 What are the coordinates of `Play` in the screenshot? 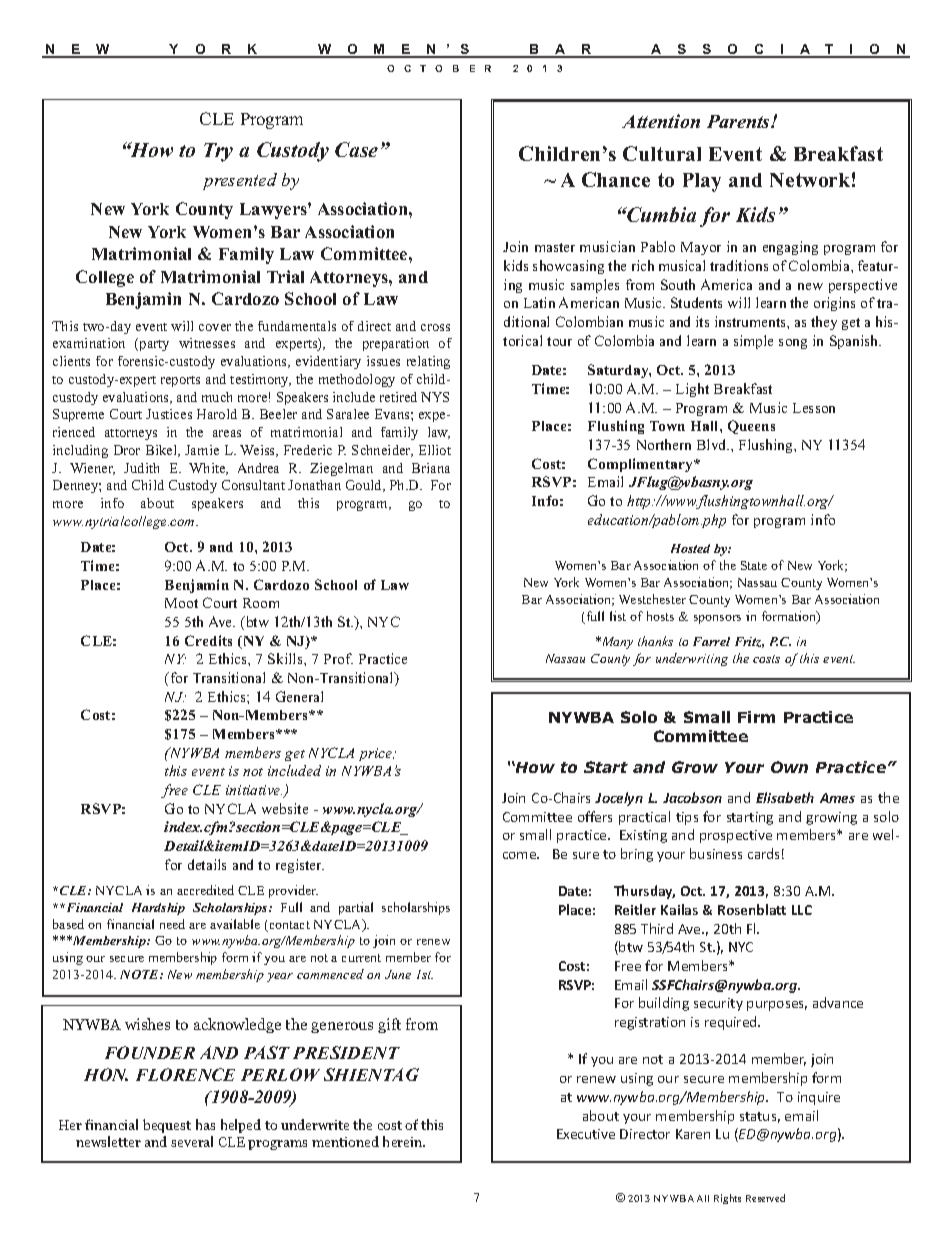 It's located at (702, 182).
